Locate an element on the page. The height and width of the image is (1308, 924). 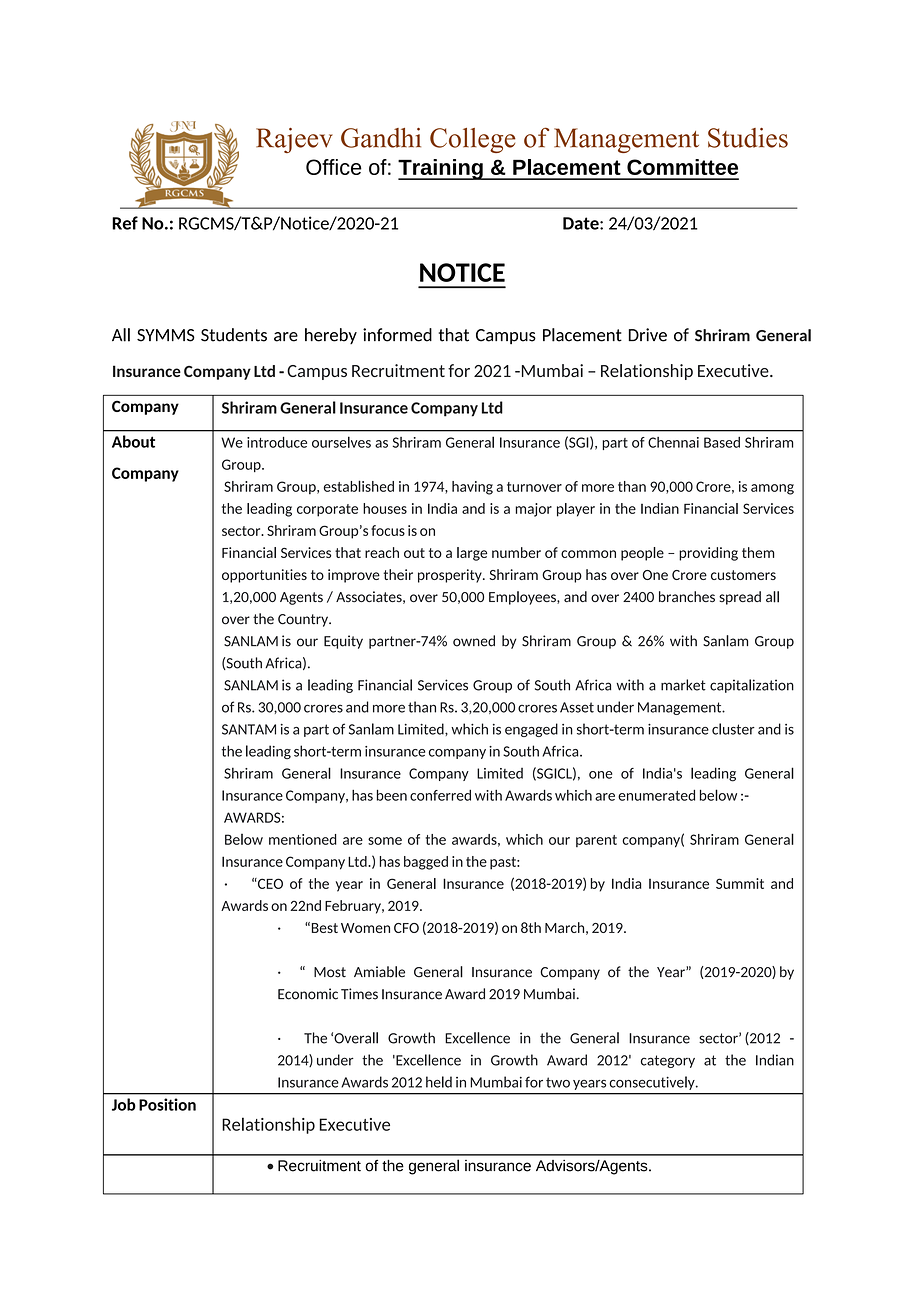
mentioned is located at coordinates (303, 839).
